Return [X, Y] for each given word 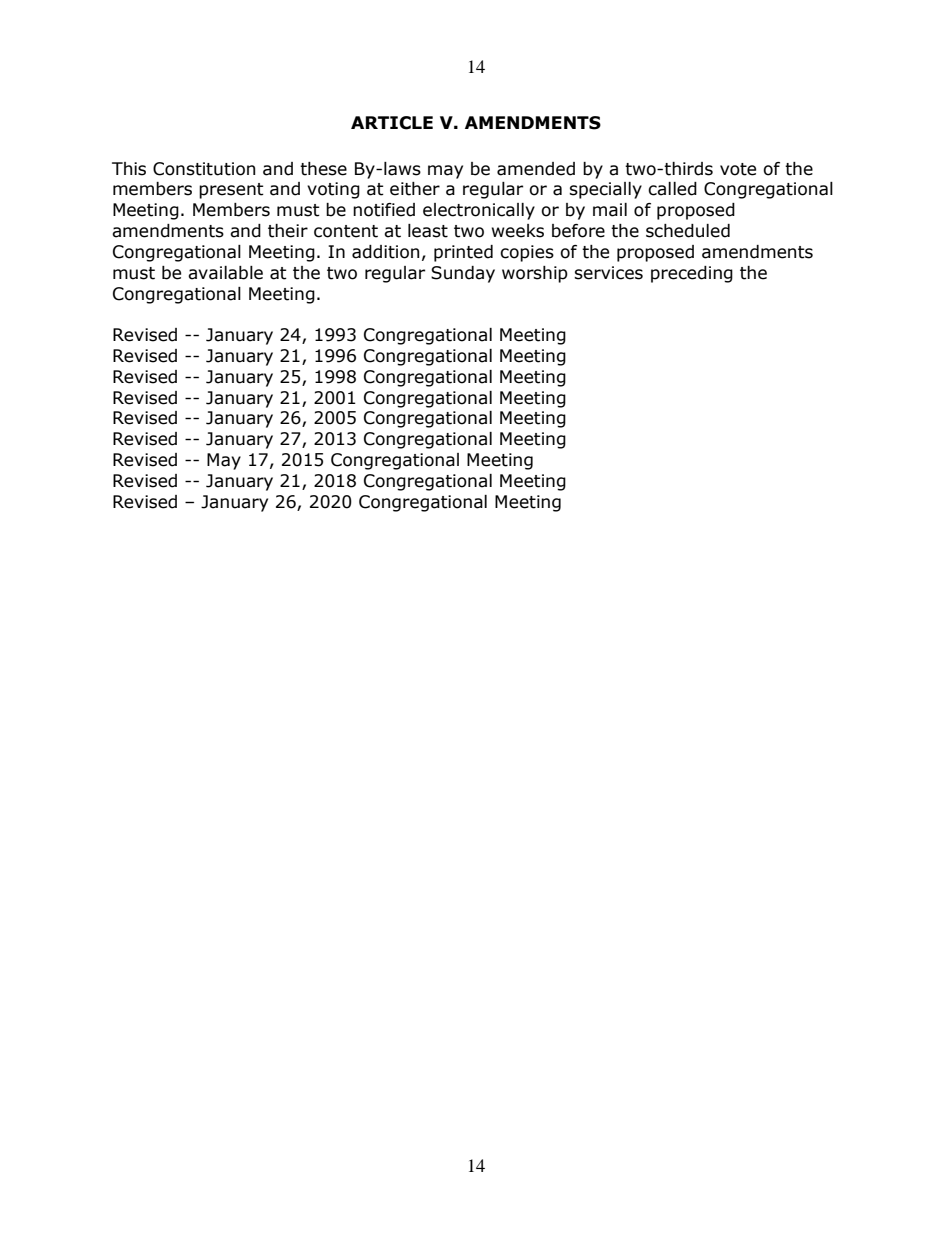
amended [536, 169]
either [415, 189]
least [428, 231]
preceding [692, 274]
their [288, 231]
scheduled [688, 231]
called [672, 189]
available [225, 273]
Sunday [463, 274]
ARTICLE [392, 123]
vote [738, 169]
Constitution [204, 169]
